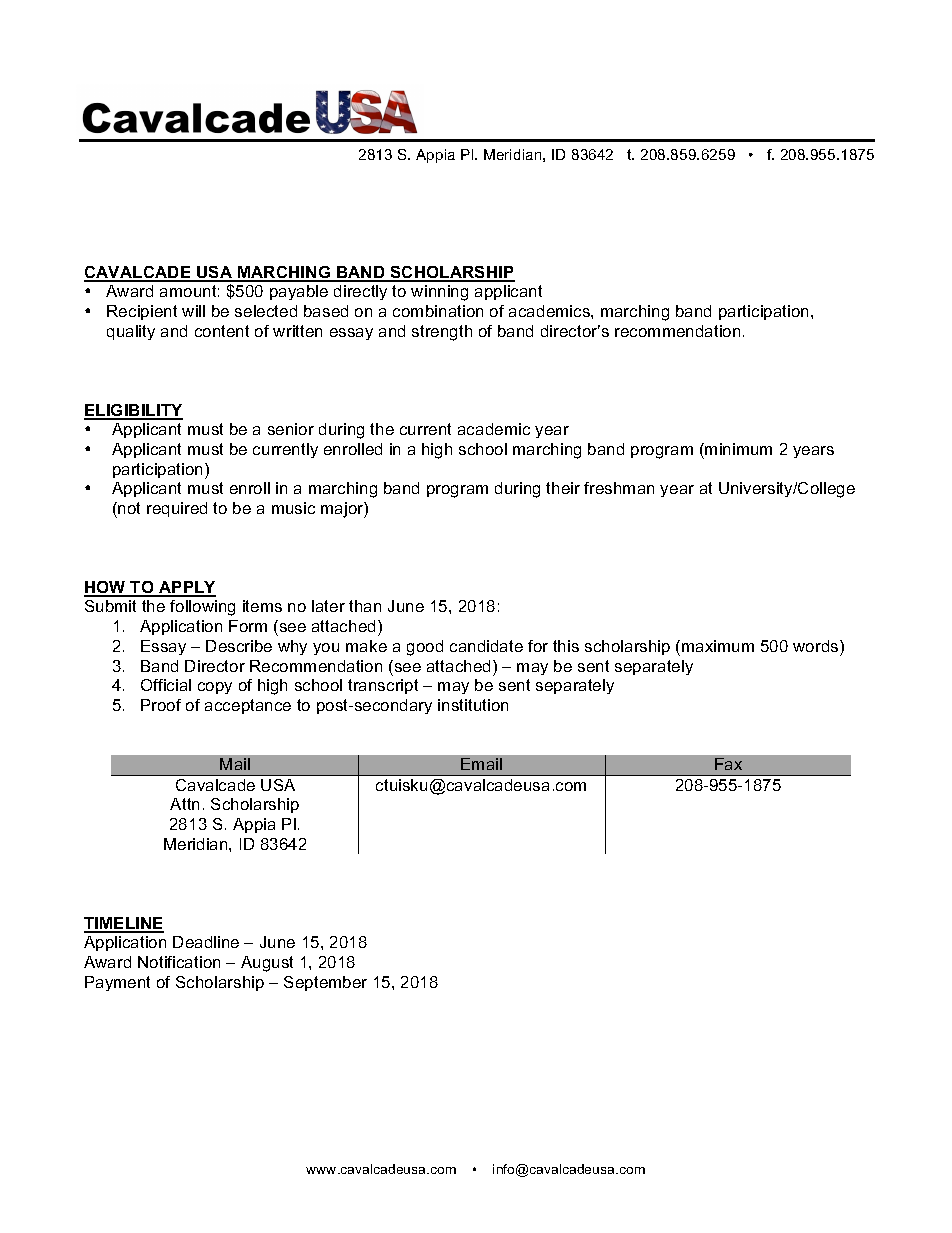 This screenshot has height=1233, width=952. Describe the element at coordinates (222, 331) in the screenshot. I see `content` at that location.
